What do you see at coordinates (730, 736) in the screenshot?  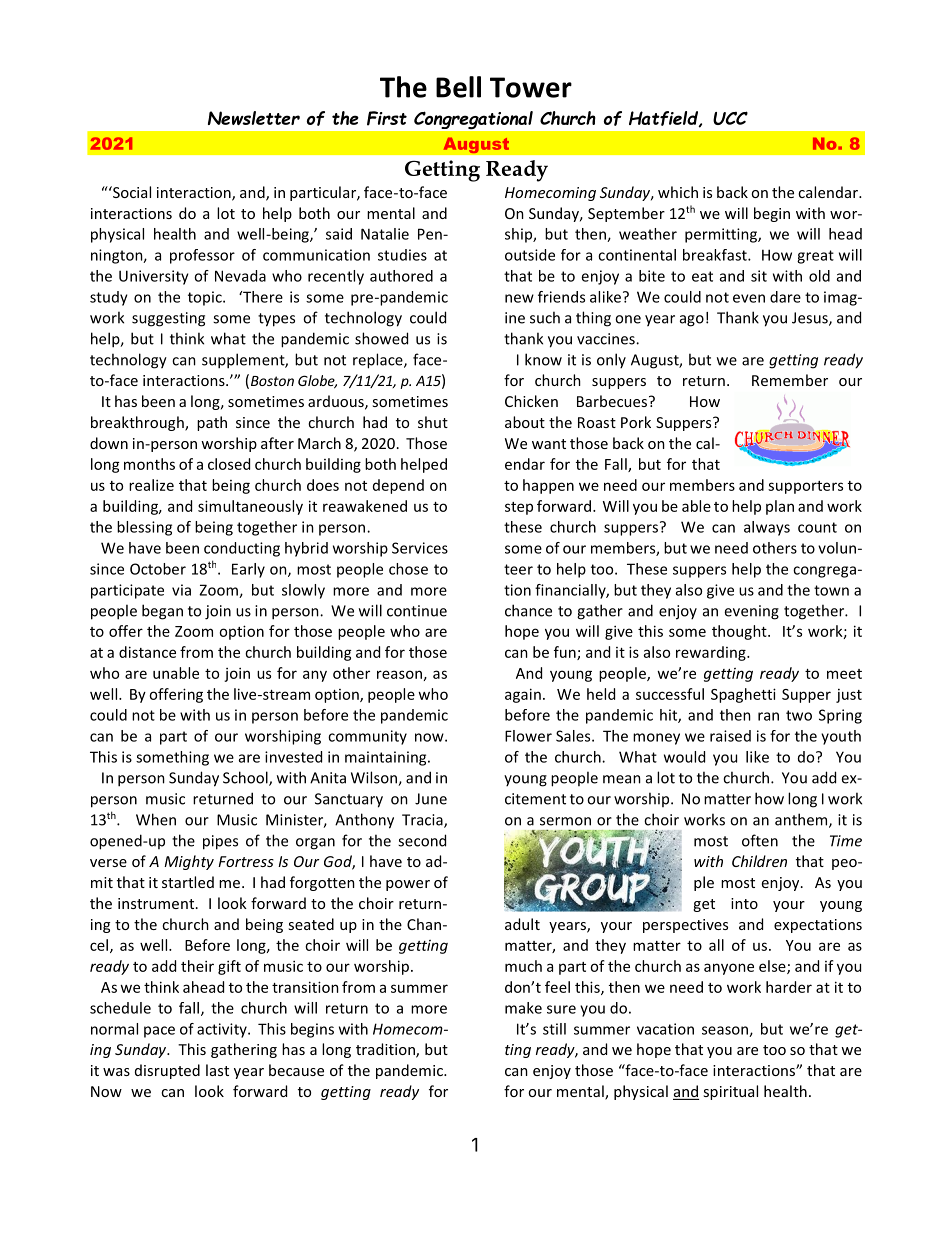 I see `raised` at bounding box center [730, 736].
